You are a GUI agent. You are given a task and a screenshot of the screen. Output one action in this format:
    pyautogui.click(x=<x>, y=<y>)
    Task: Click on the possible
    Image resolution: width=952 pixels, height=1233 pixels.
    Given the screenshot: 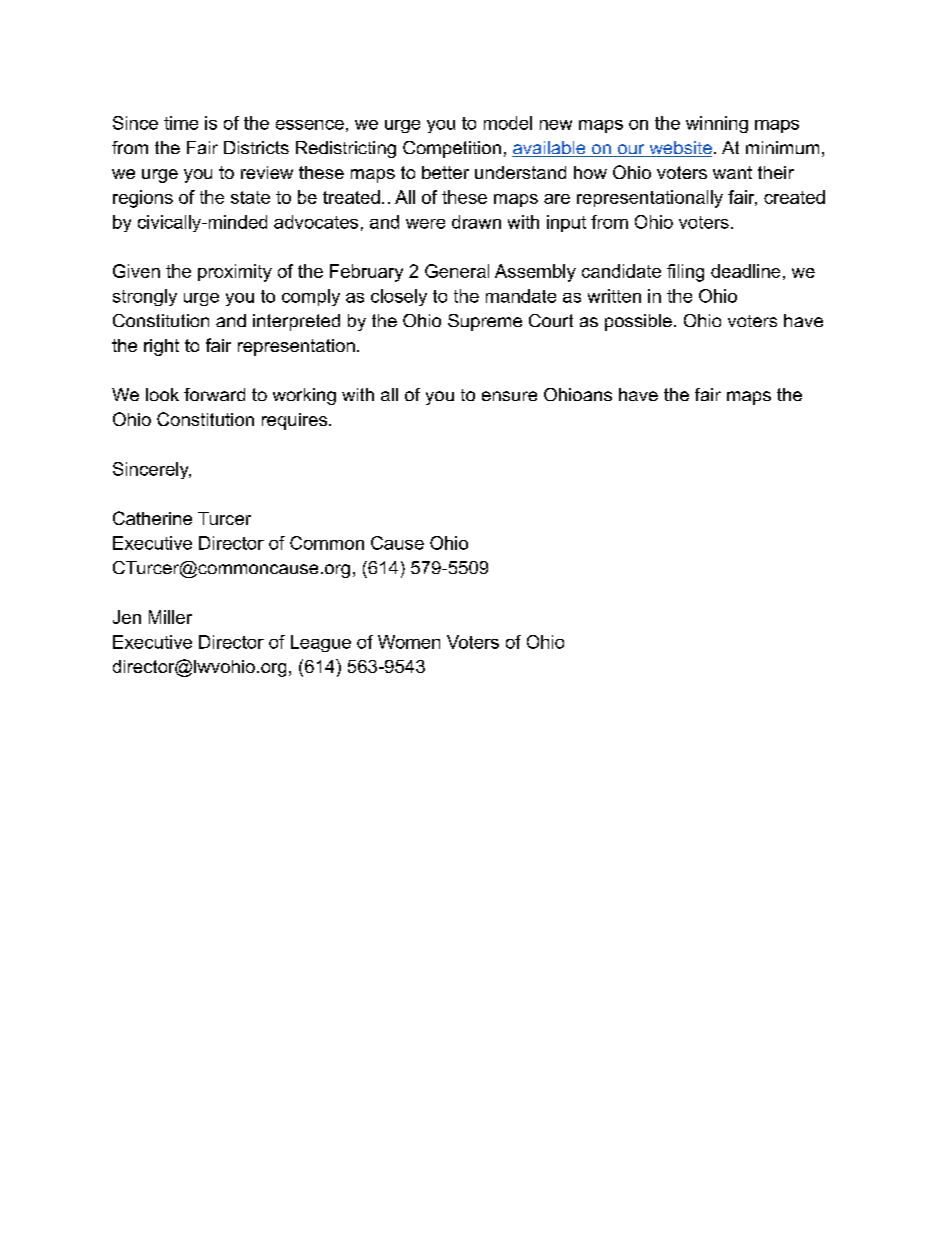 What is the action you would take?
    pyautogui.click(x=638, y=322)
